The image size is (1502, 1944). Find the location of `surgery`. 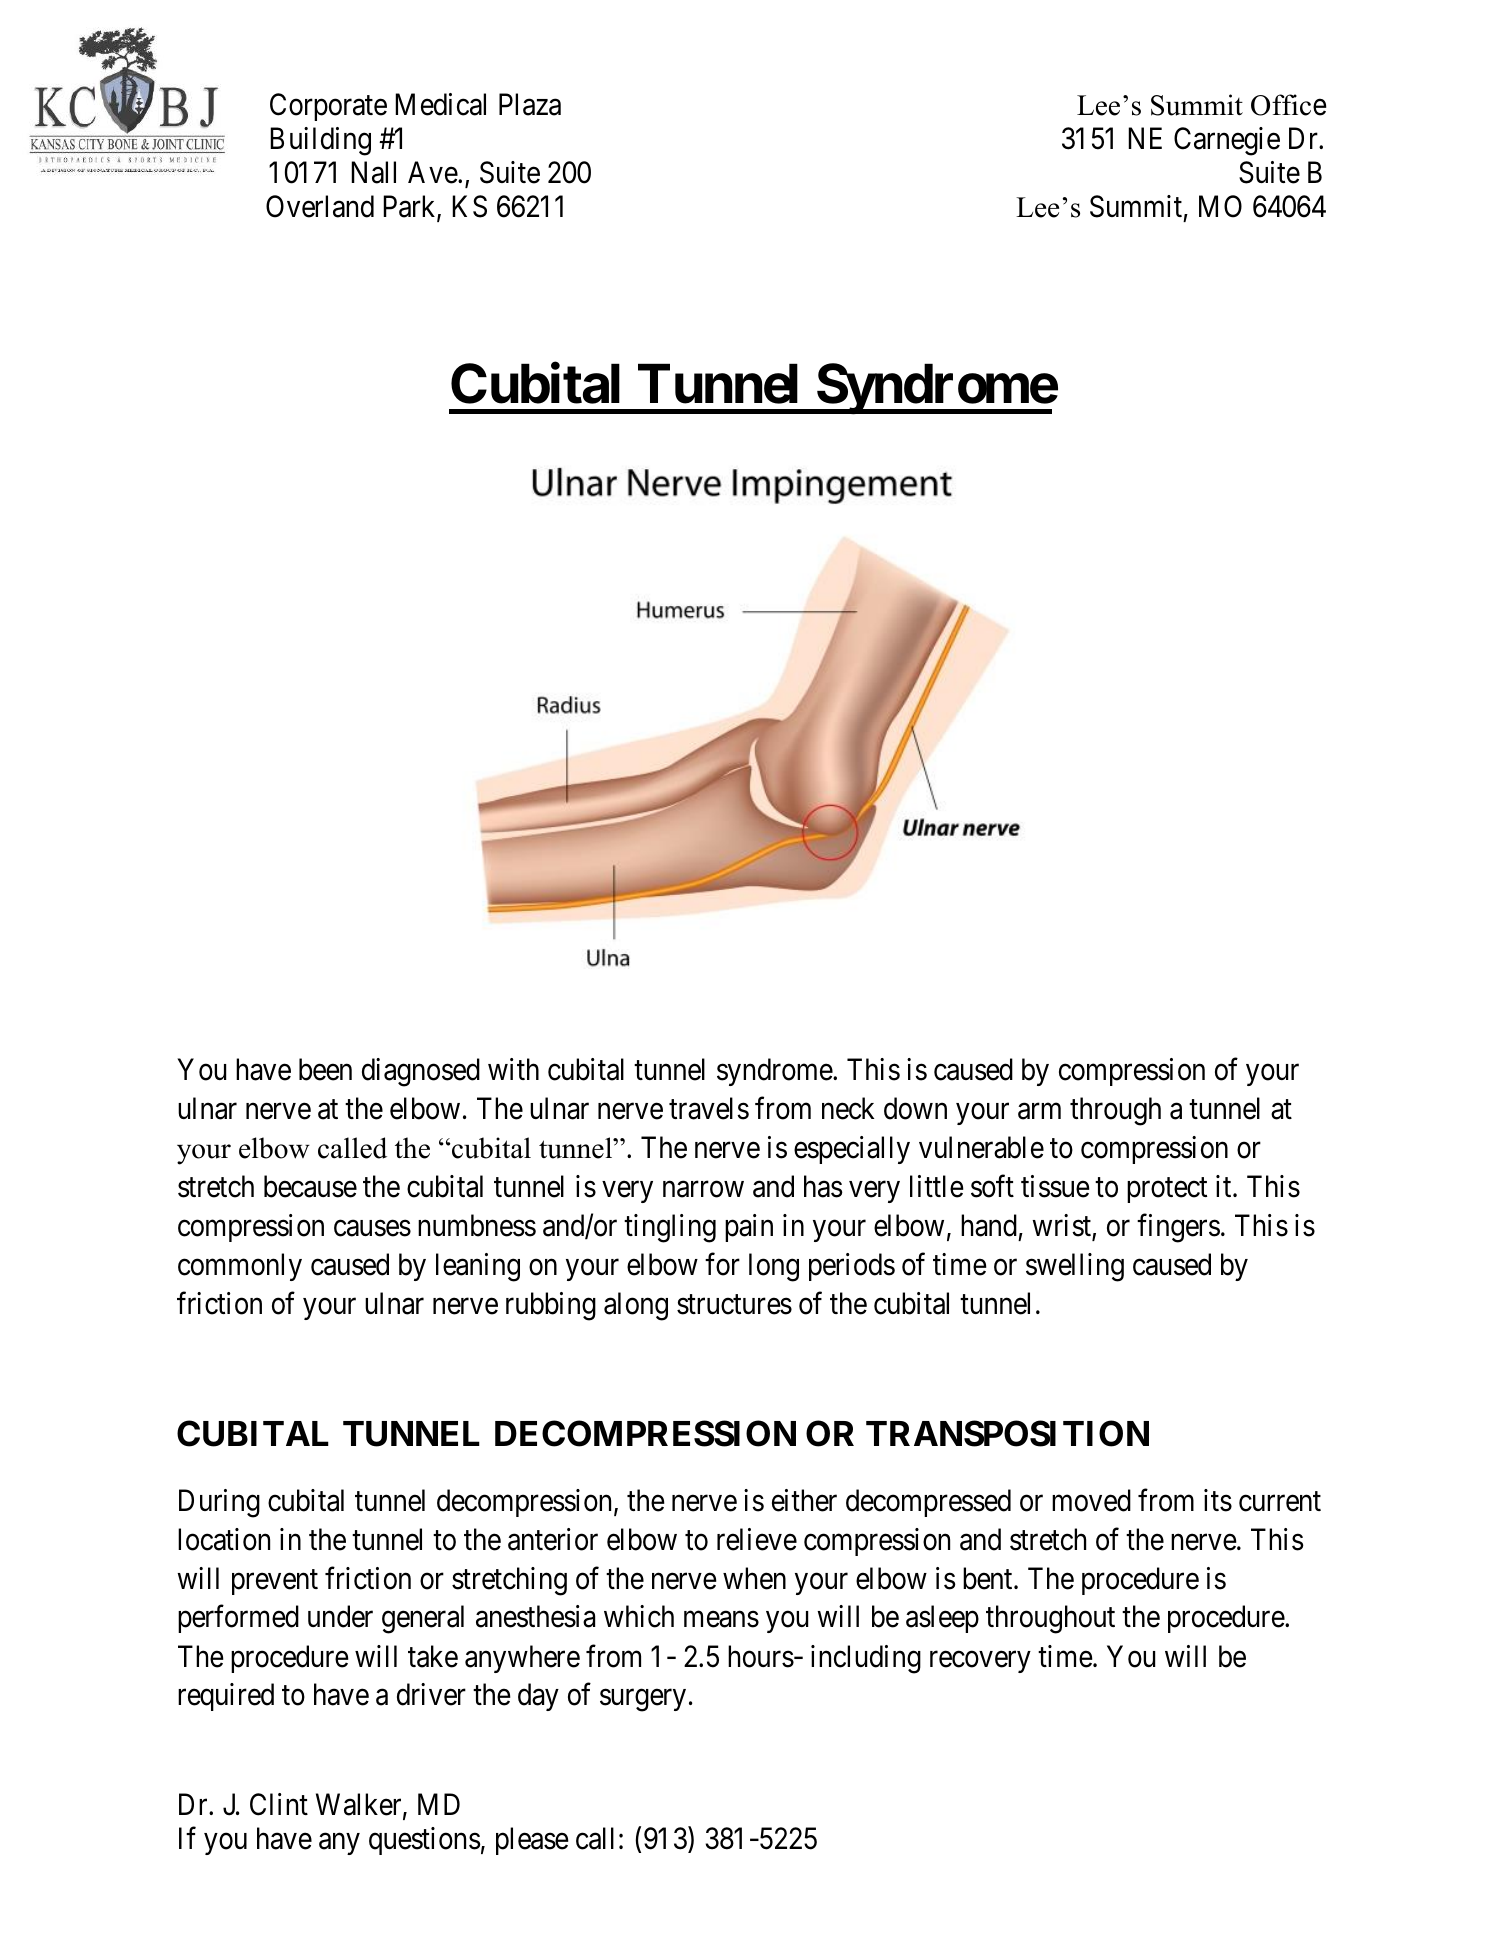

surgery is located at coordinates (643, 1701).
